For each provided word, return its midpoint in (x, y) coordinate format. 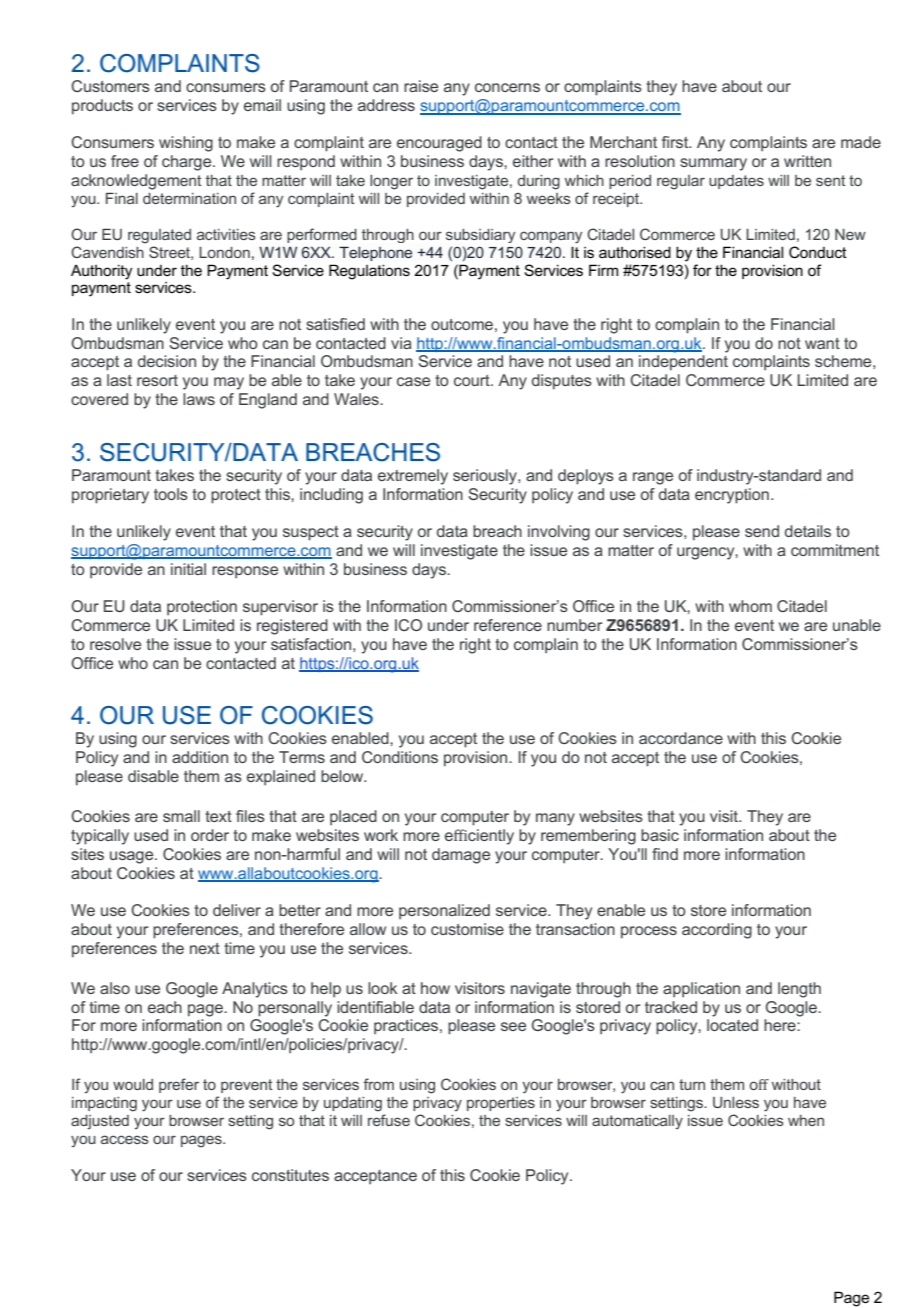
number (574, 625)
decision (167, 361)
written (807, 161)
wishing (186, 144)
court (473, 380)
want (822, 343)
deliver (237, 910)
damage (461, 856)
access (125, 1139)
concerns (507, 87)
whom (750, 606)
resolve (115, 644)
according (717, 931)
